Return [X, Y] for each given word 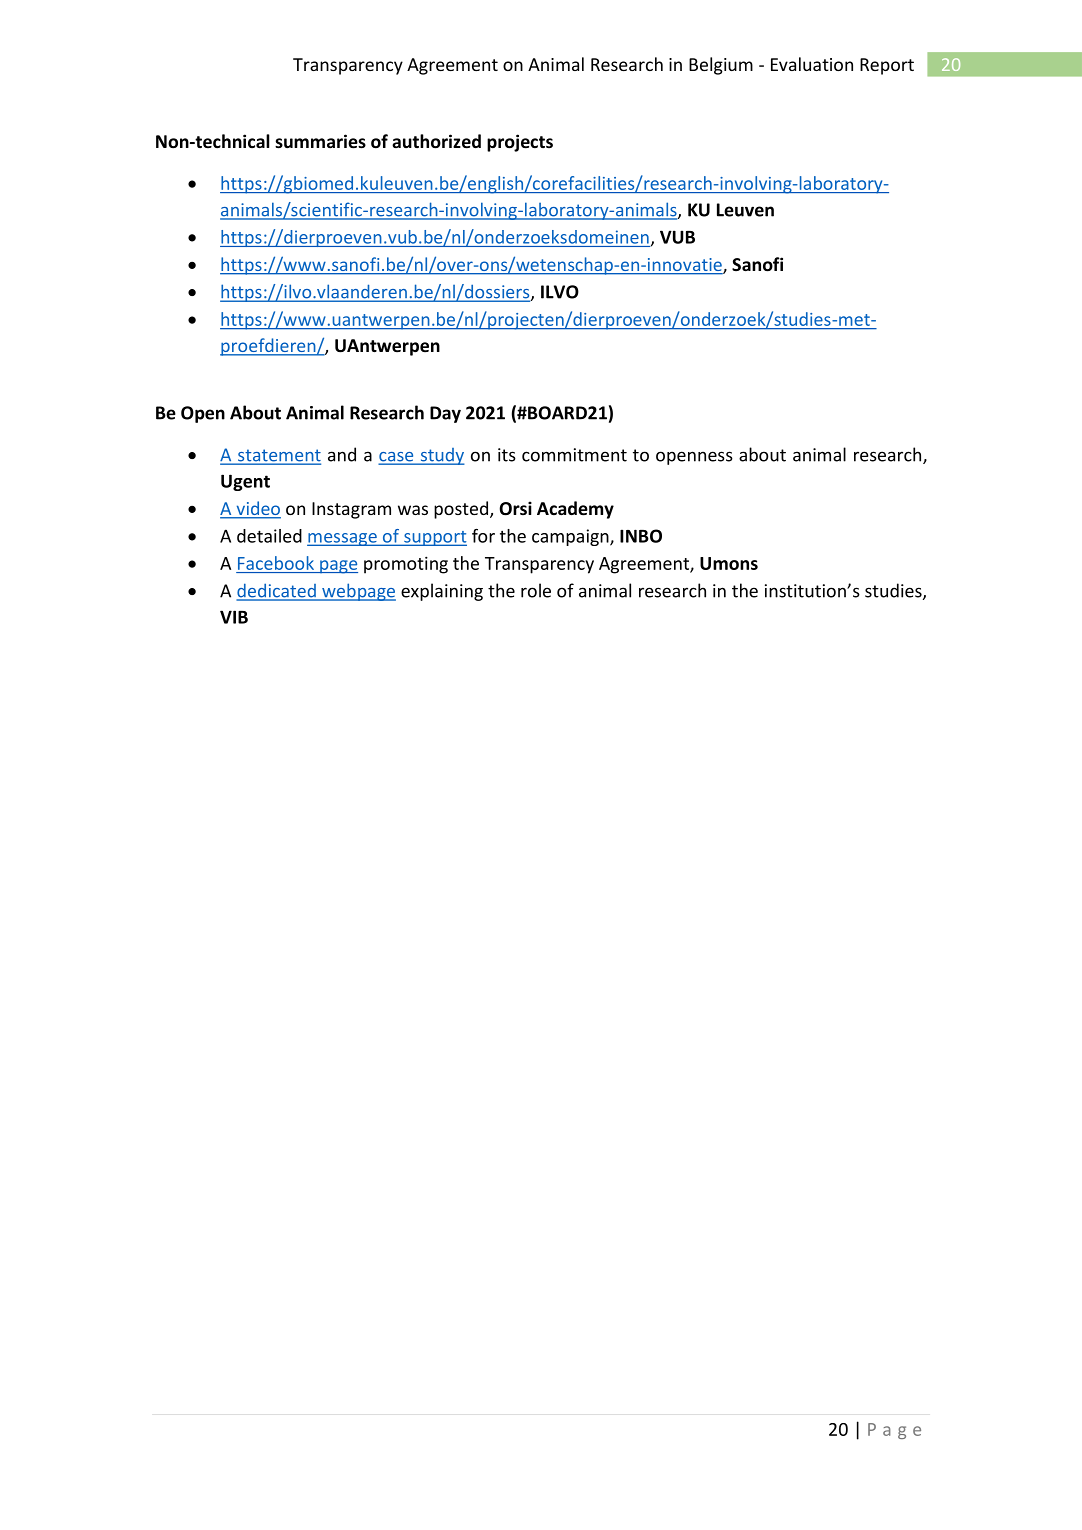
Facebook [276, 563]
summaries [320, 141]
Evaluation [812, 64]
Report [887, 66]
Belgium [721, 66]
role [536, 590]
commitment [574, 455]
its [507, 455]
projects [520, 143]
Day [445, 414]
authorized [436, 141]
